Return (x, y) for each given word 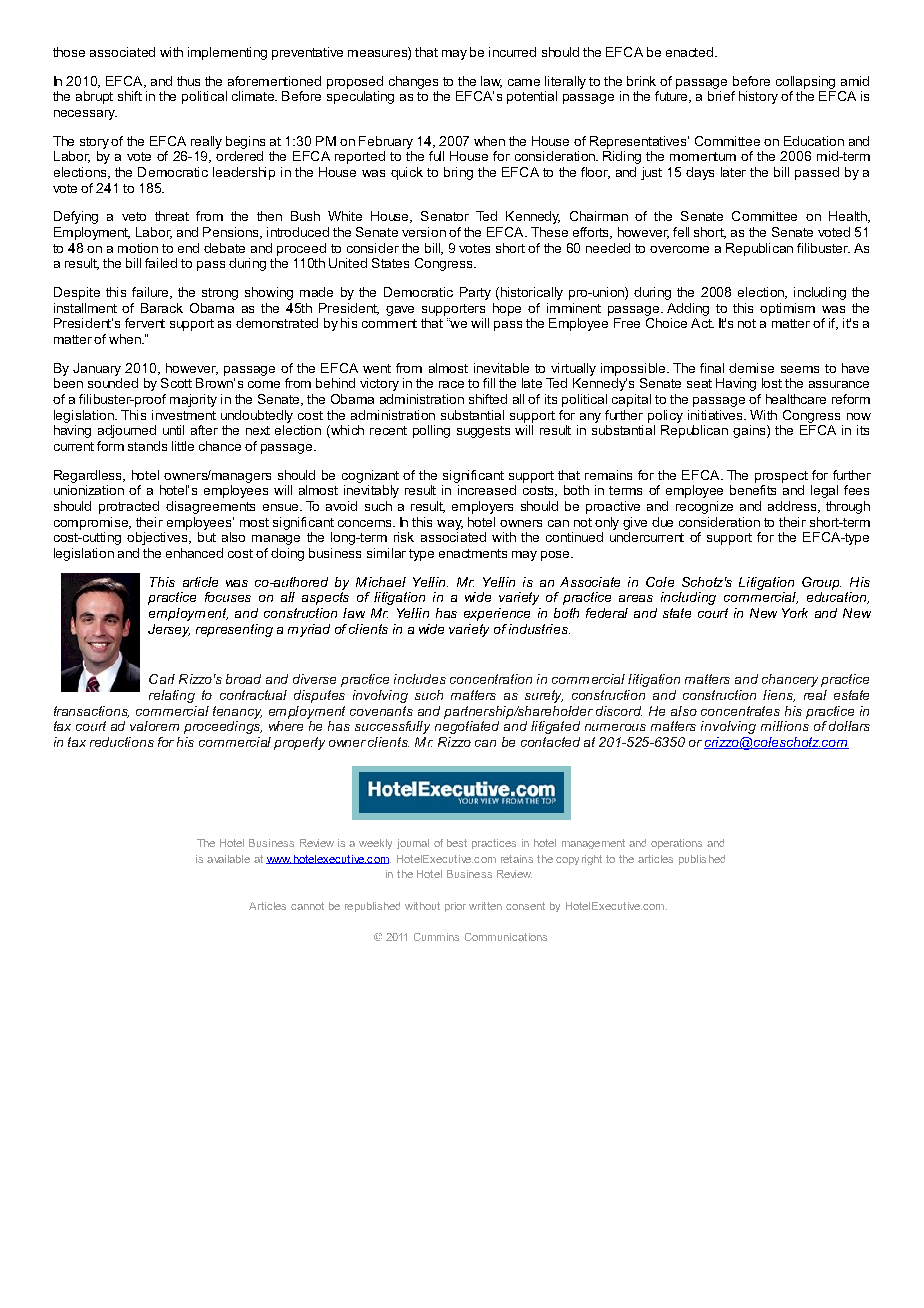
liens (779, 696)
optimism (787, 309)
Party (475, 293)
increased (487, 490)
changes (413, 82)
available (228, 859)
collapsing (805, 82)
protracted (129, 507)
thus (188, 81)
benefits (753, 490)
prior (455, 907)
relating (172, 696)
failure (151, 293)
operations (676, 844)
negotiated (467, 727)
